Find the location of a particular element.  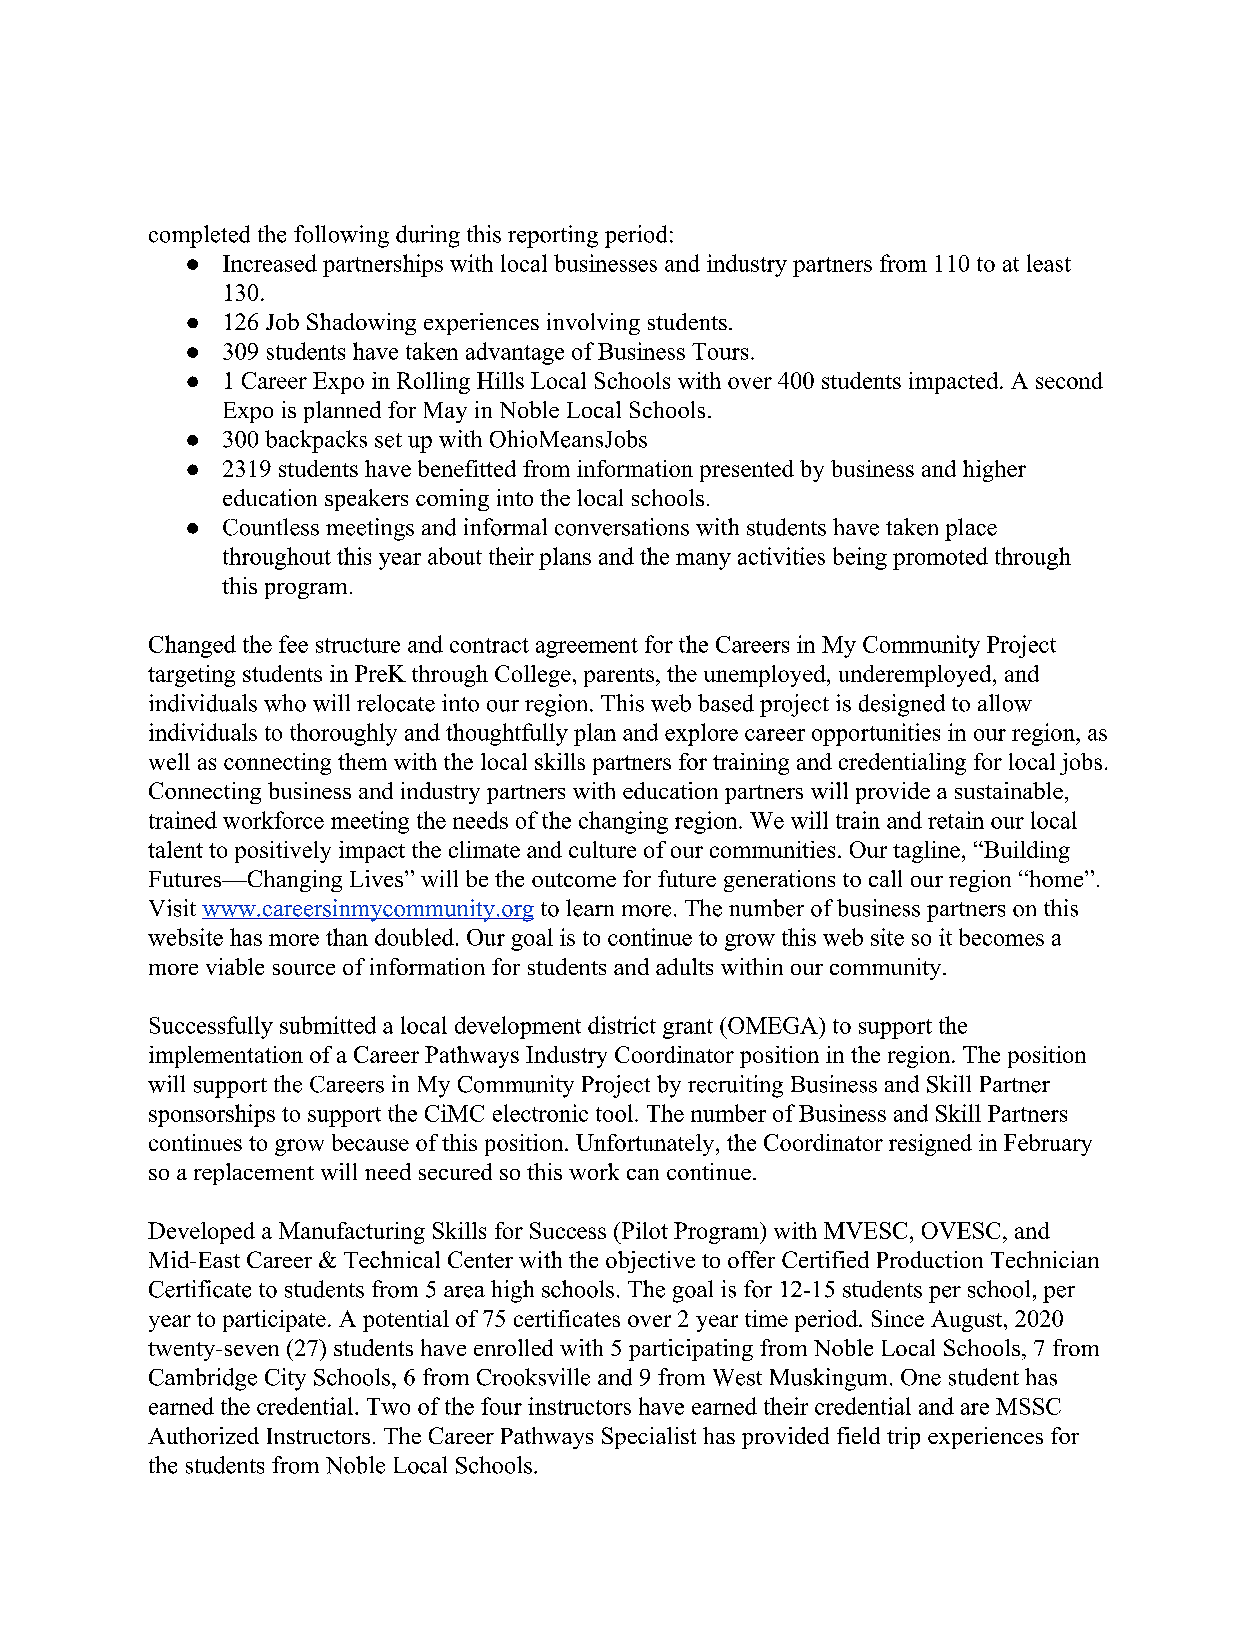

Specialist is located at coordinates (649, 1438).
